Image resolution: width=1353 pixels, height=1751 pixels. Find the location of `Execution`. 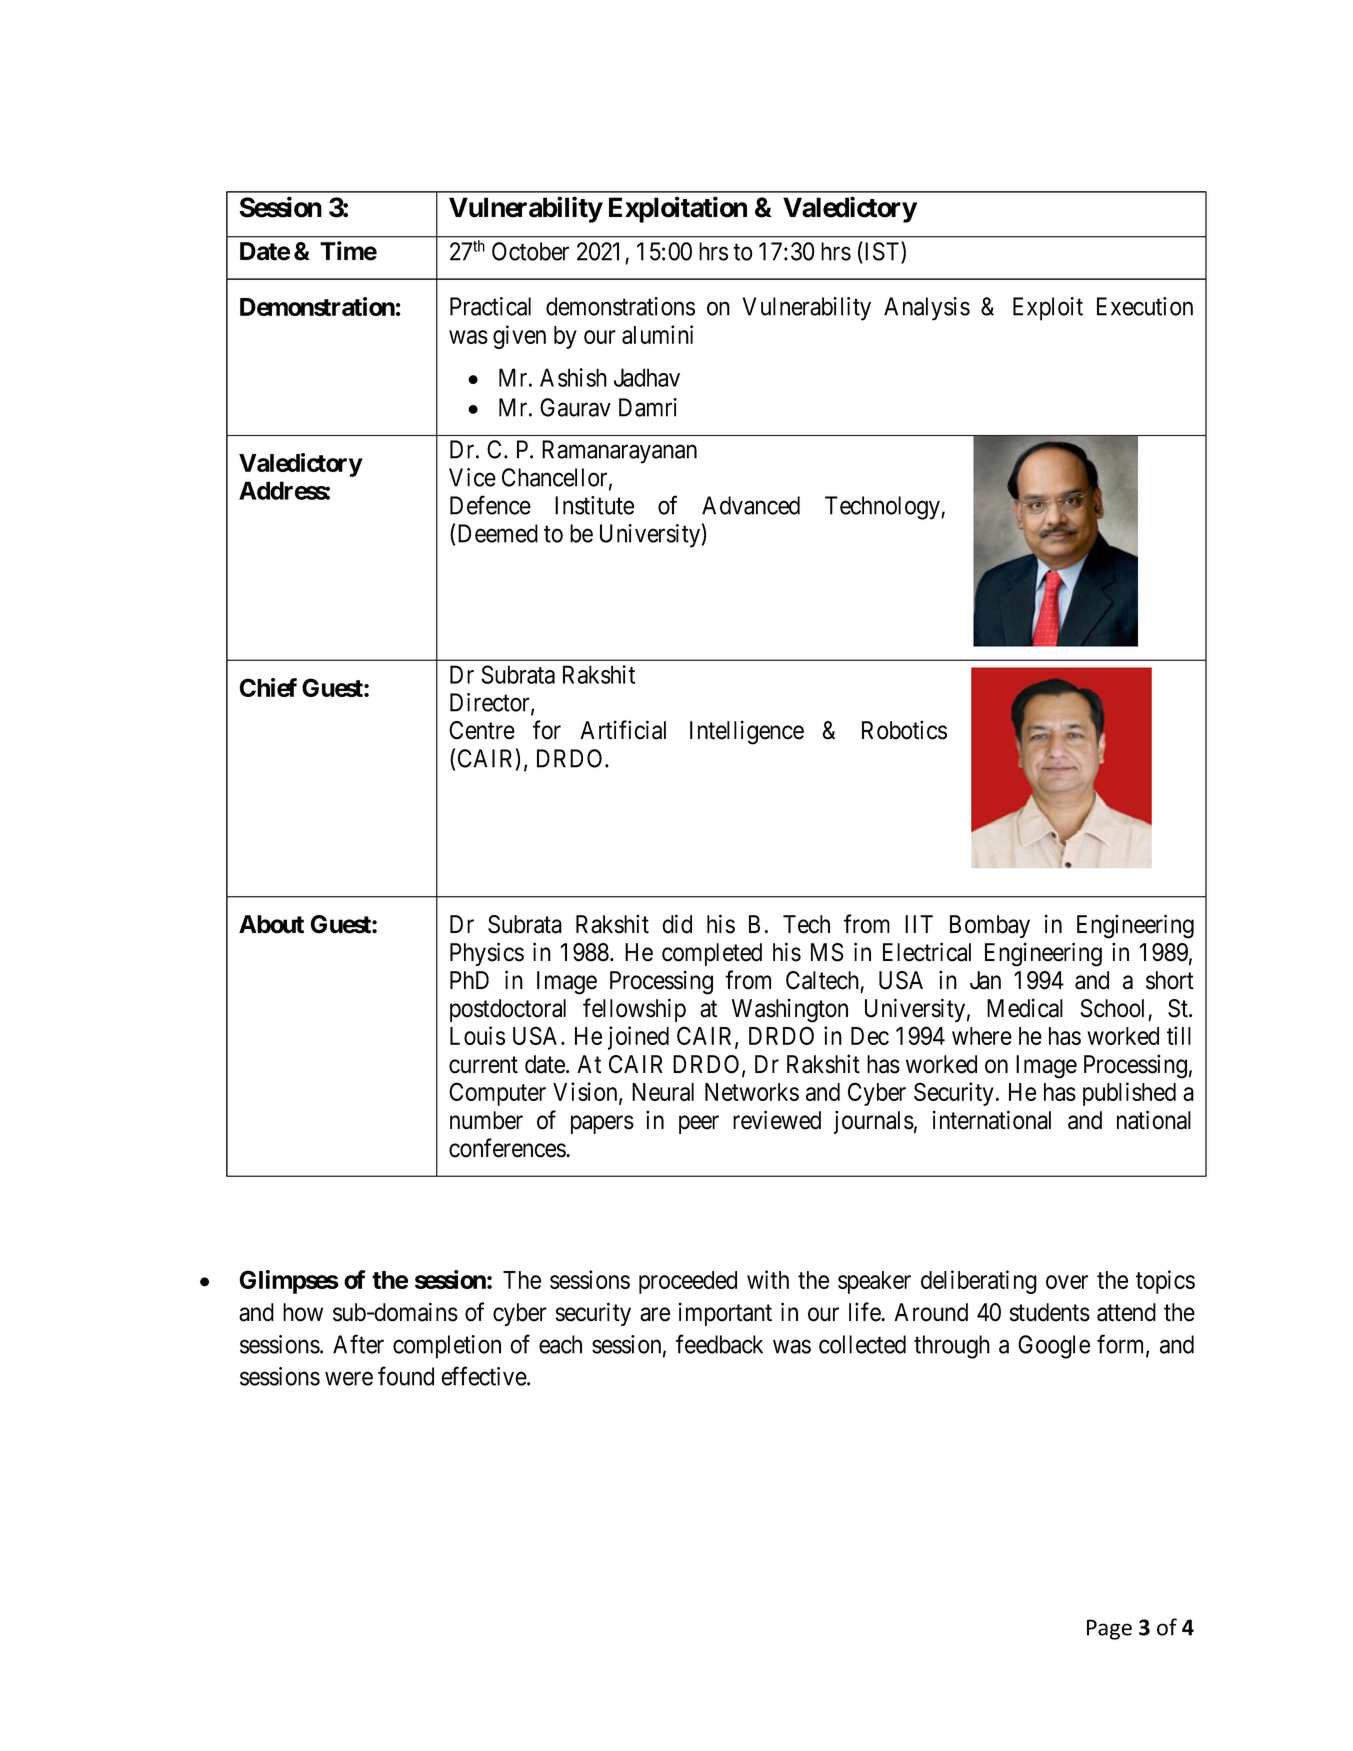

Execution is located at coordinates (1145, 306).
